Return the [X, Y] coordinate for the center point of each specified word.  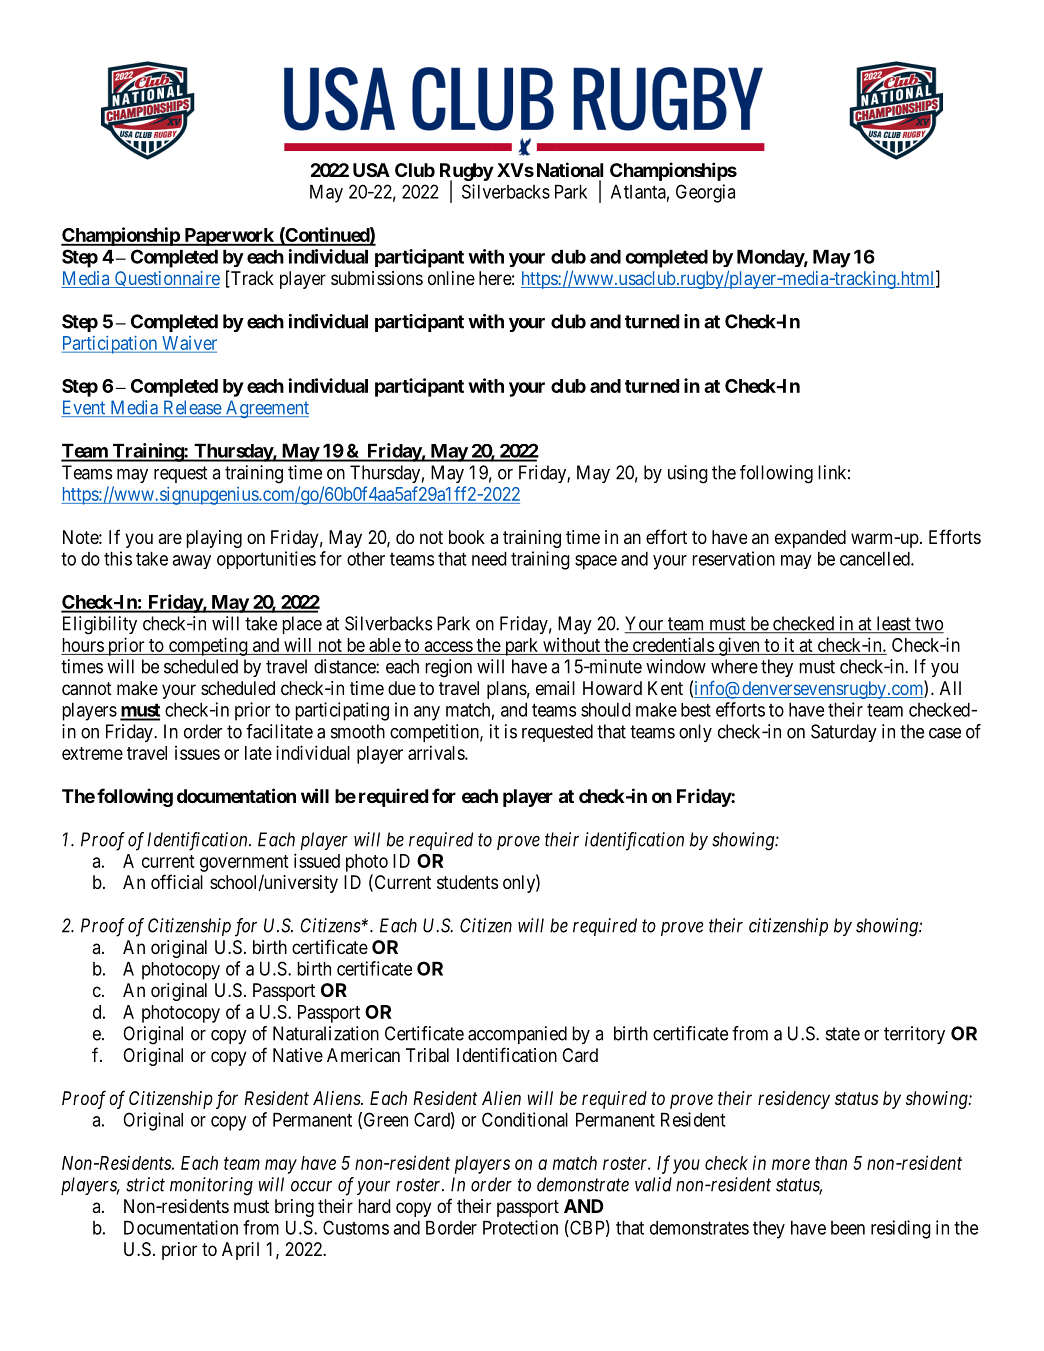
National [570, 169]
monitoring [211, 1186]
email [555, 688]
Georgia [705, 193]
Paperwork [229, 237]
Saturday [844, 733]
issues [197, 753]
